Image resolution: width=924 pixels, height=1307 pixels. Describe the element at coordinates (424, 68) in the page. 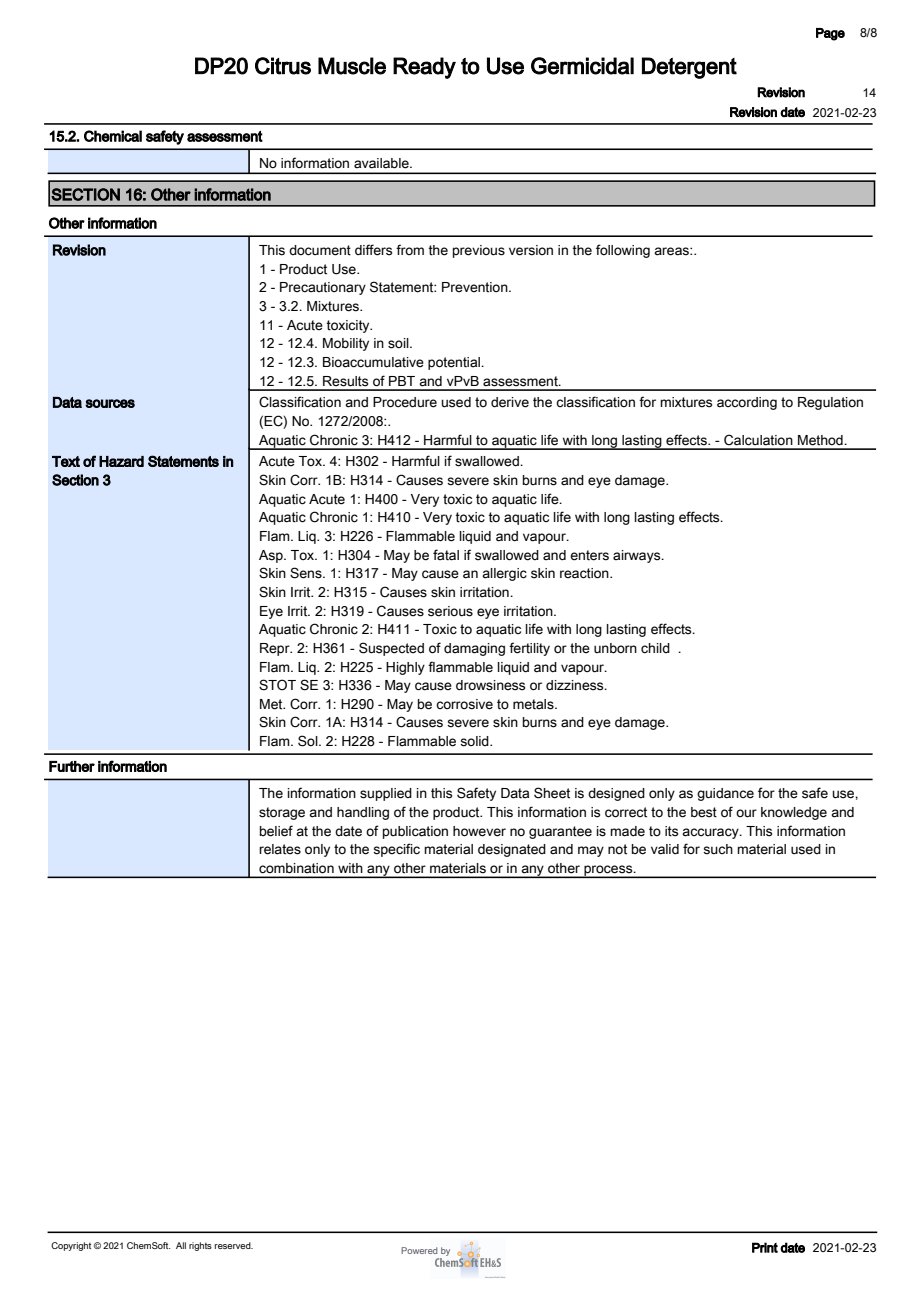

I see `Ready` at that location.
